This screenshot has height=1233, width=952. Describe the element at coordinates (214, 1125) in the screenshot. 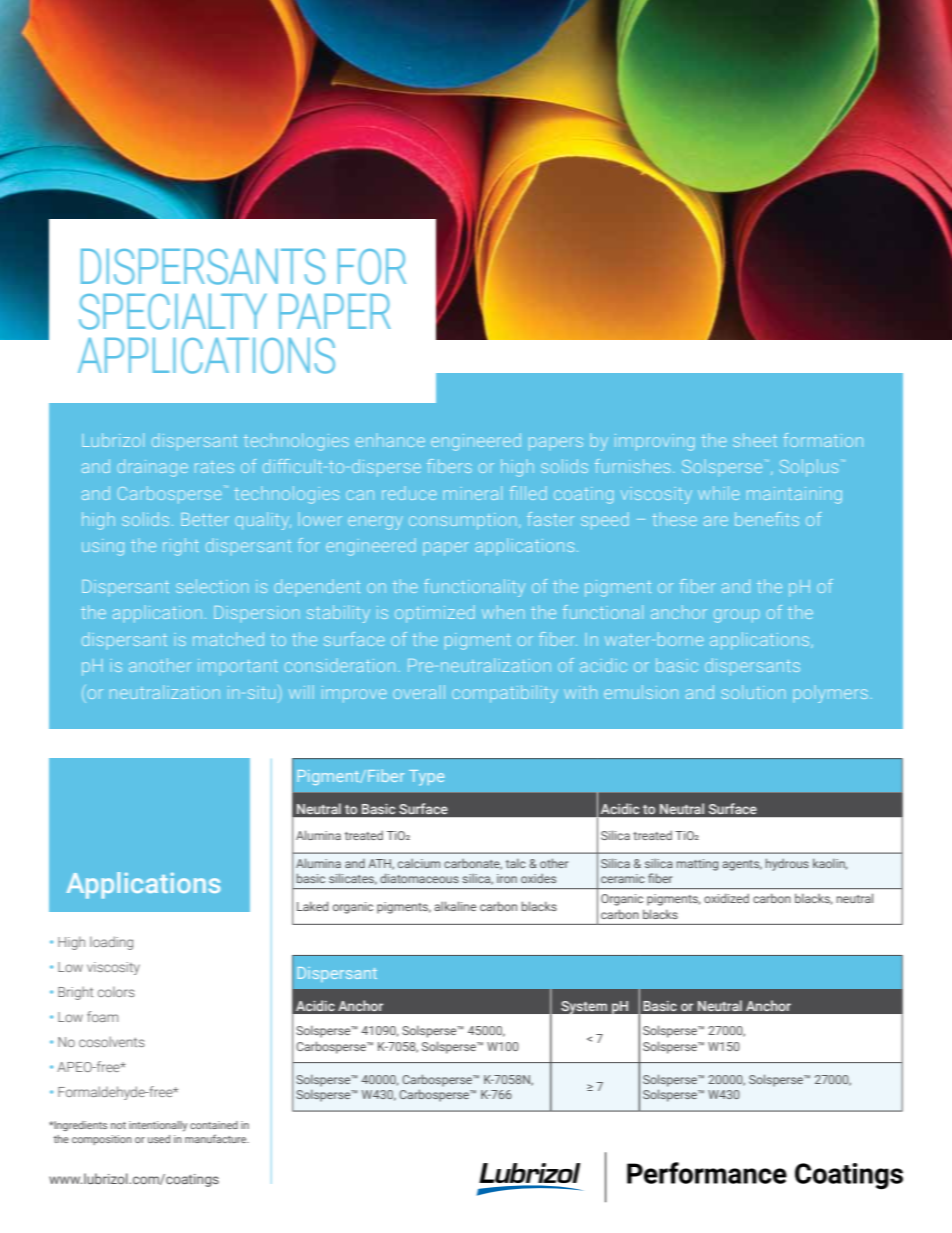

I see `contained` at that location.
